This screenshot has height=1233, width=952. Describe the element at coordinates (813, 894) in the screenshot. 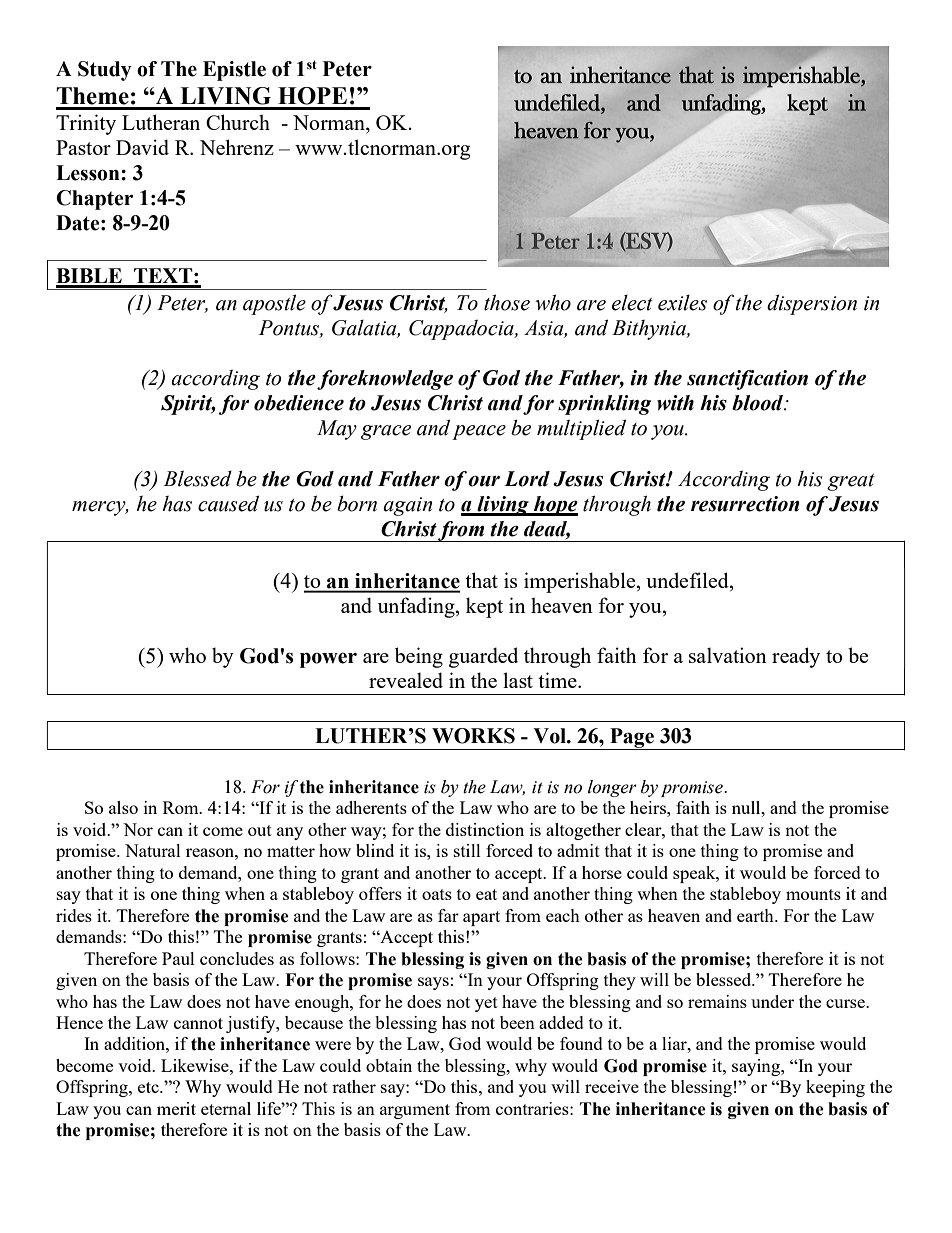

I see `mounts` at that location.
